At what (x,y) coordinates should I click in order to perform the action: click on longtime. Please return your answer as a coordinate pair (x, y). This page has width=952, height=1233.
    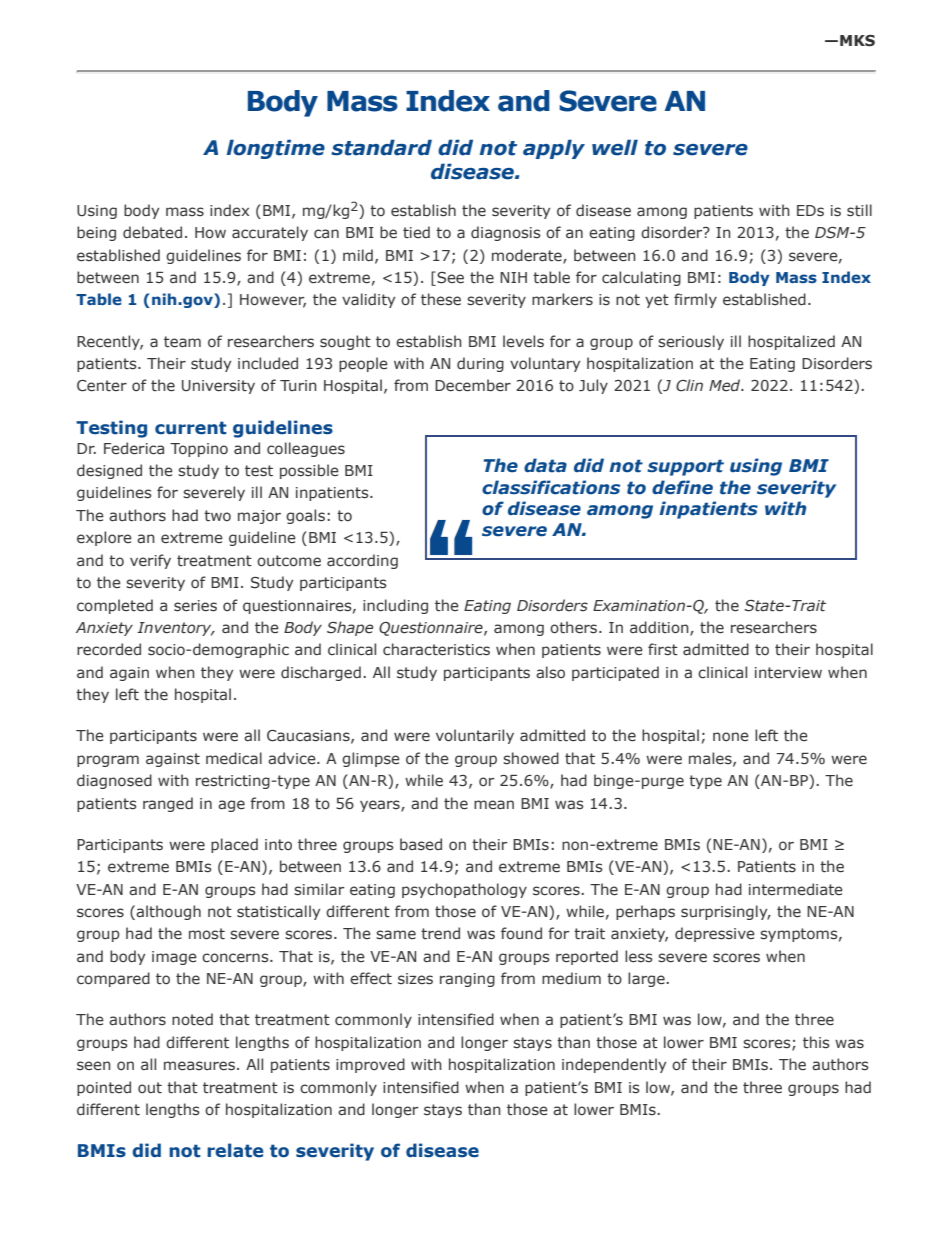
    Looking at the image, I should click on (276, 149).
